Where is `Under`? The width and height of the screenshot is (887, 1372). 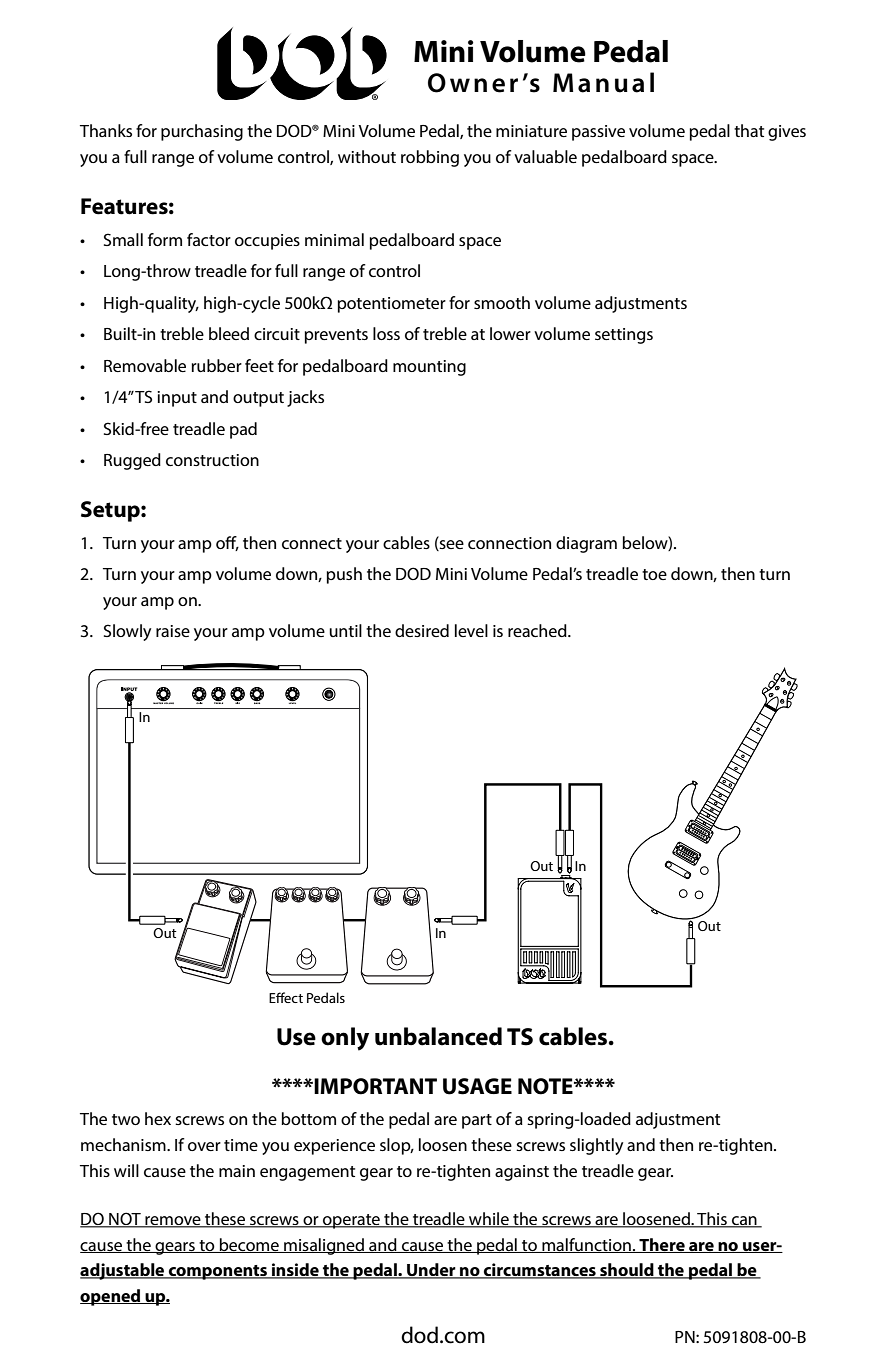
Under is located at coordinates (431, 1271).
